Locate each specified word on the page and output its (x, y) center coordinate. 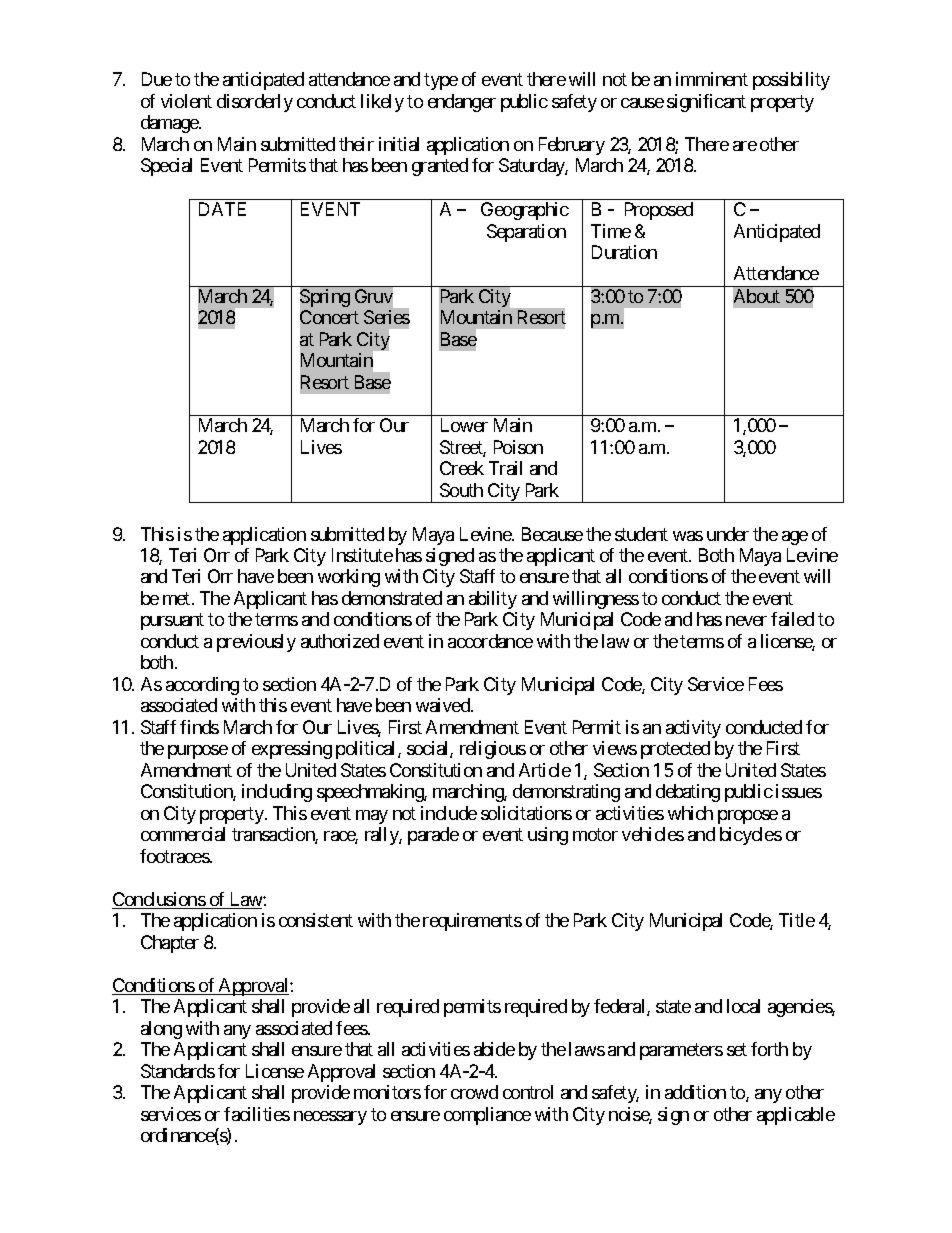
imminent (712, 79)
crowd (474, 1092)
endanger (462, 103)
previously (256, 643)
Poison (518, 447)
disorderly (255, 103)
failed (792, 619)
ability (493, 600)
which (690, 813)
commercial (183, 834)
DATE (222, 209)
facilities (257, 1114)
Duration (624, 252)
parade (433, 836)
